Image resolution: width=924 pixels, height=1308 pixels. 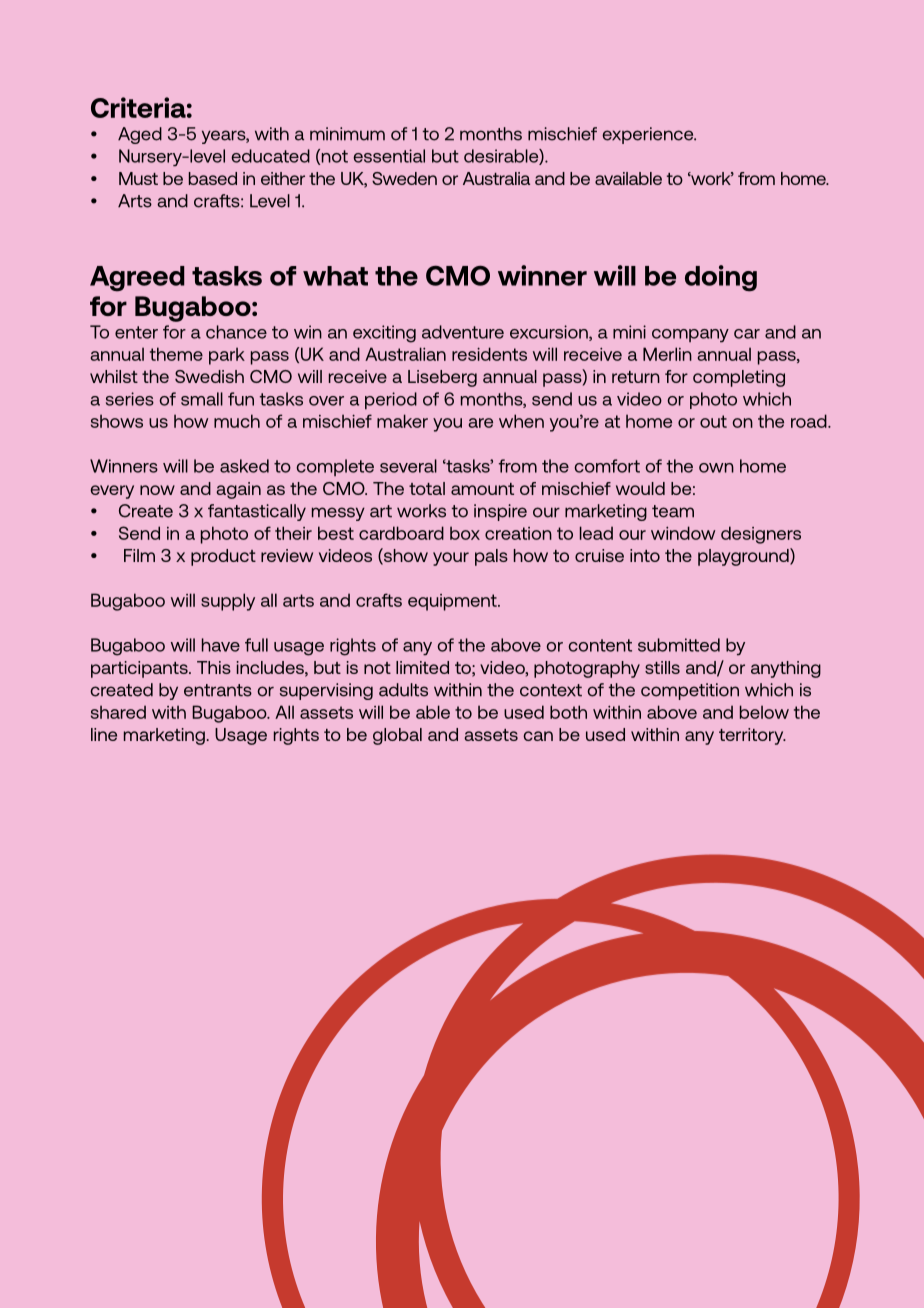 I want to click on Agreed, so click(x=137, y=279).
